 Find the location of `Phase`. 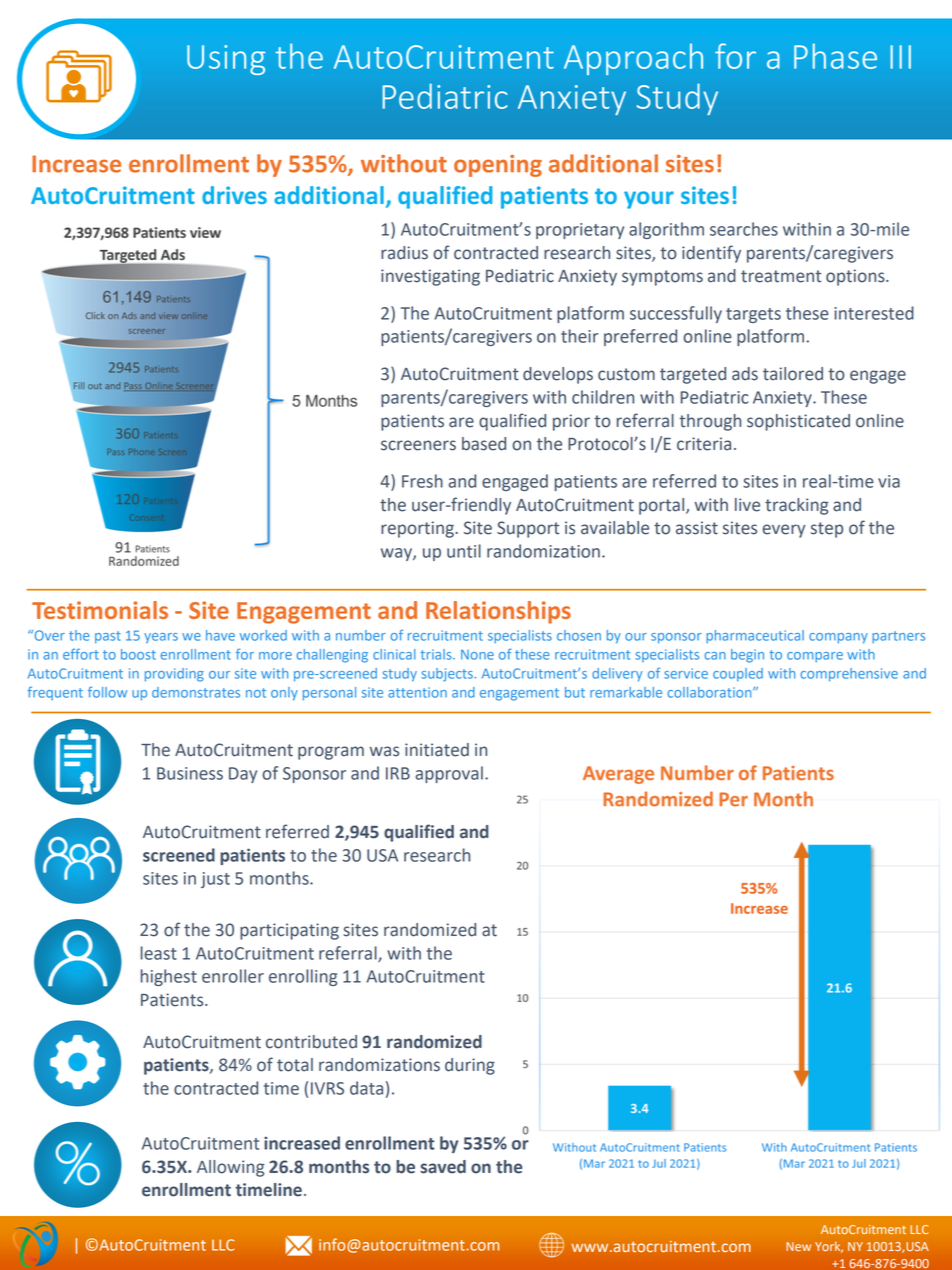

Phase is located at coordinates (835, 56).
